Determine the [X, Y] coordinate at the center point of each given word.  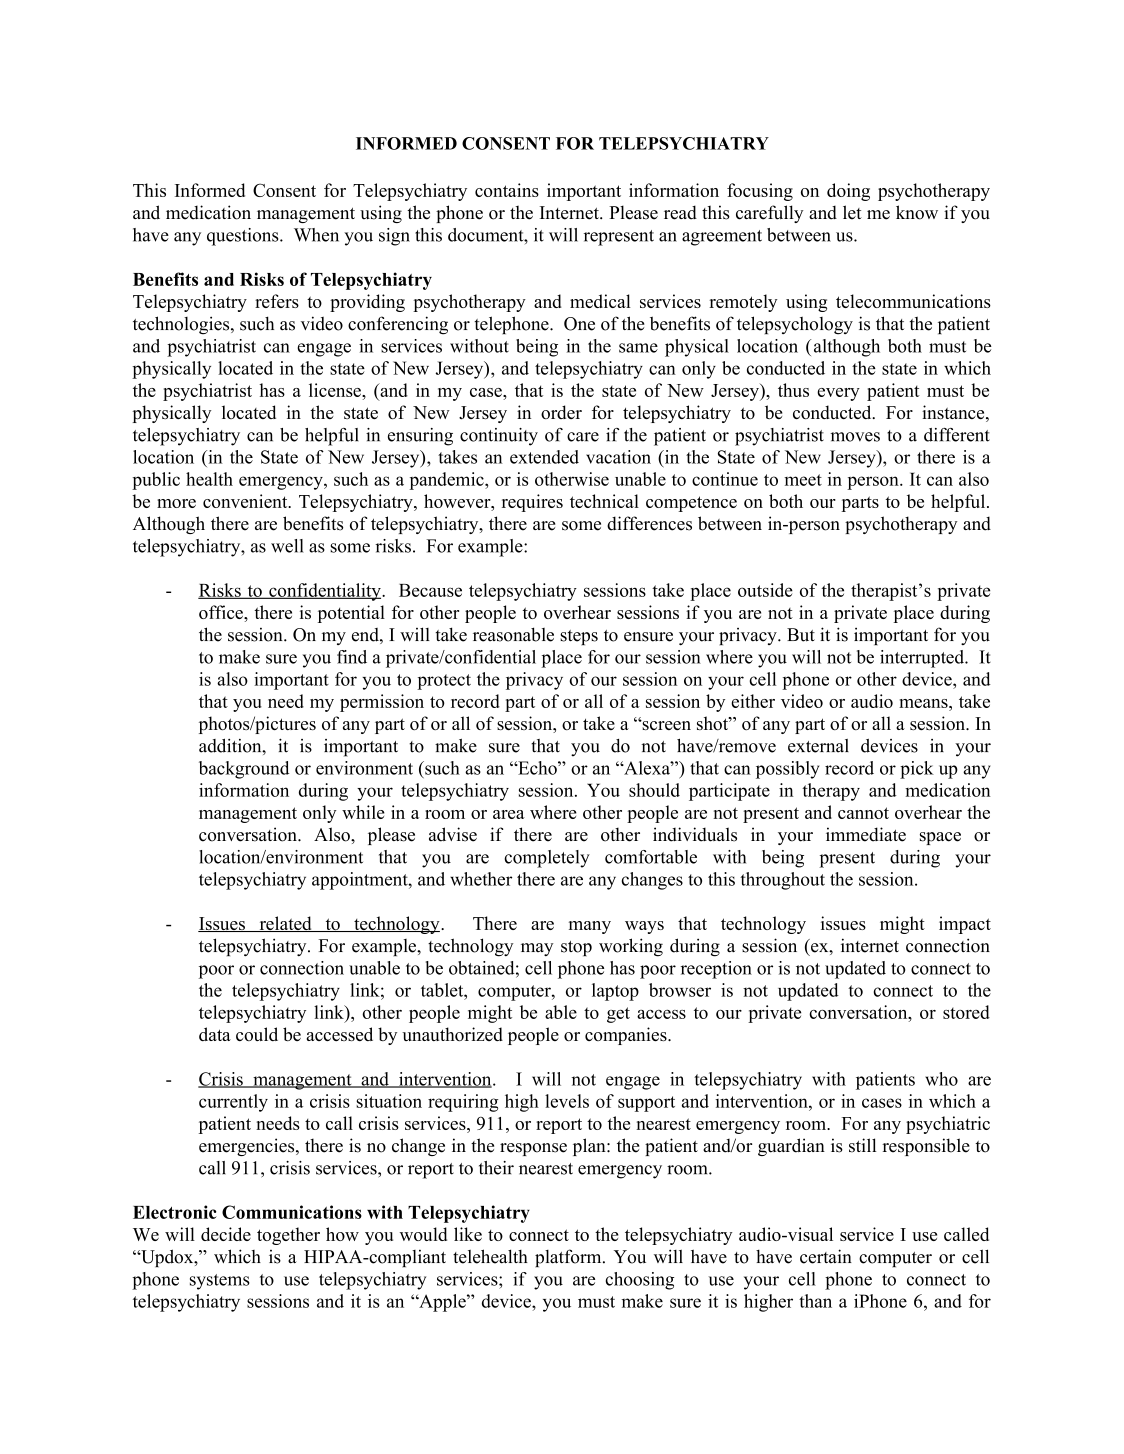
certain [826, 1256]
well [287, 546]
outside [765, 590]
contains [507, 190]
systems [220, 1282]
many [590, 927]
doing [848, 192]
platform [569, 1258]
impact [965, 925]
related [285, 924]
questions [244, 237]
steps [579, 637]
